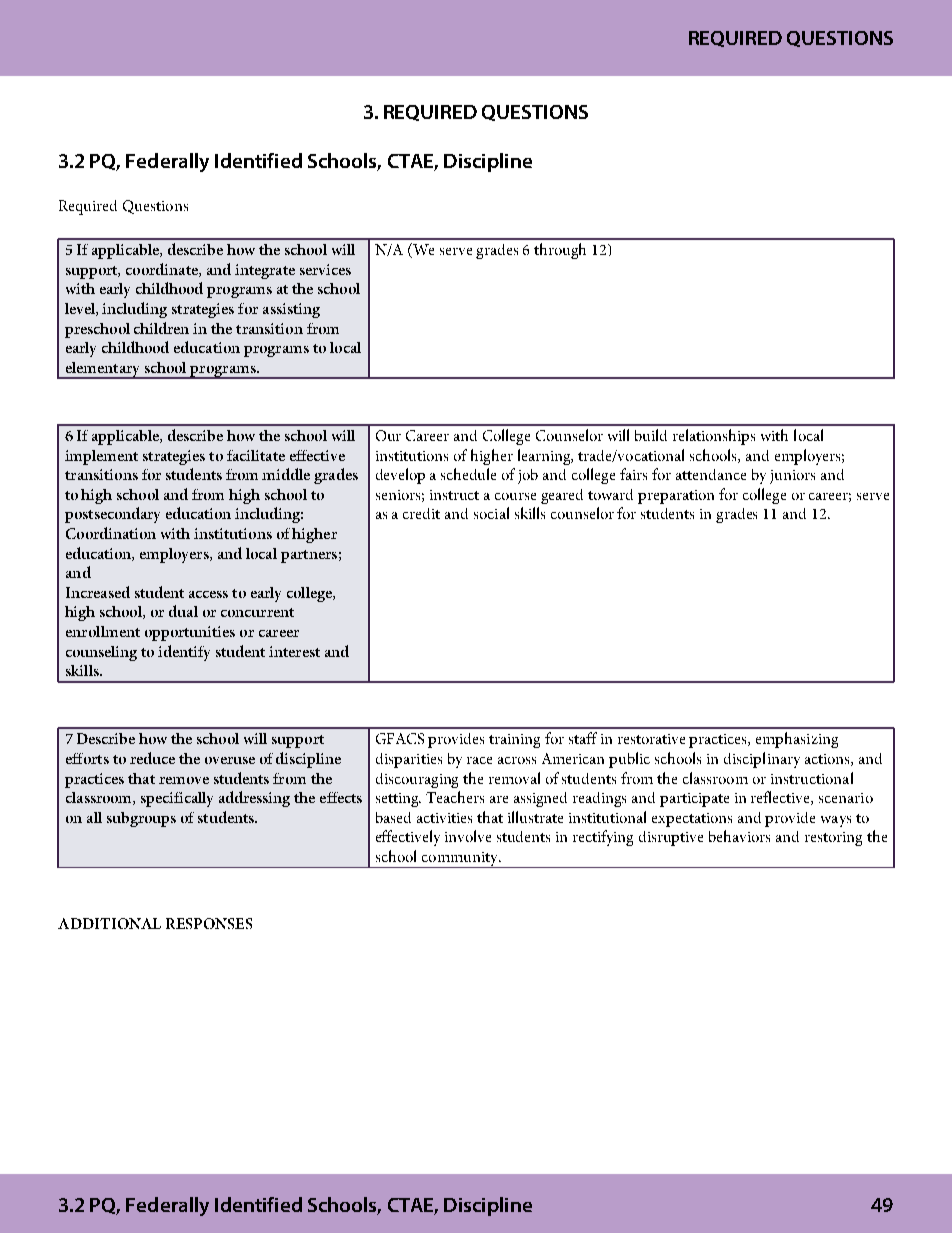  I want to click on social, so click(491, 513).
